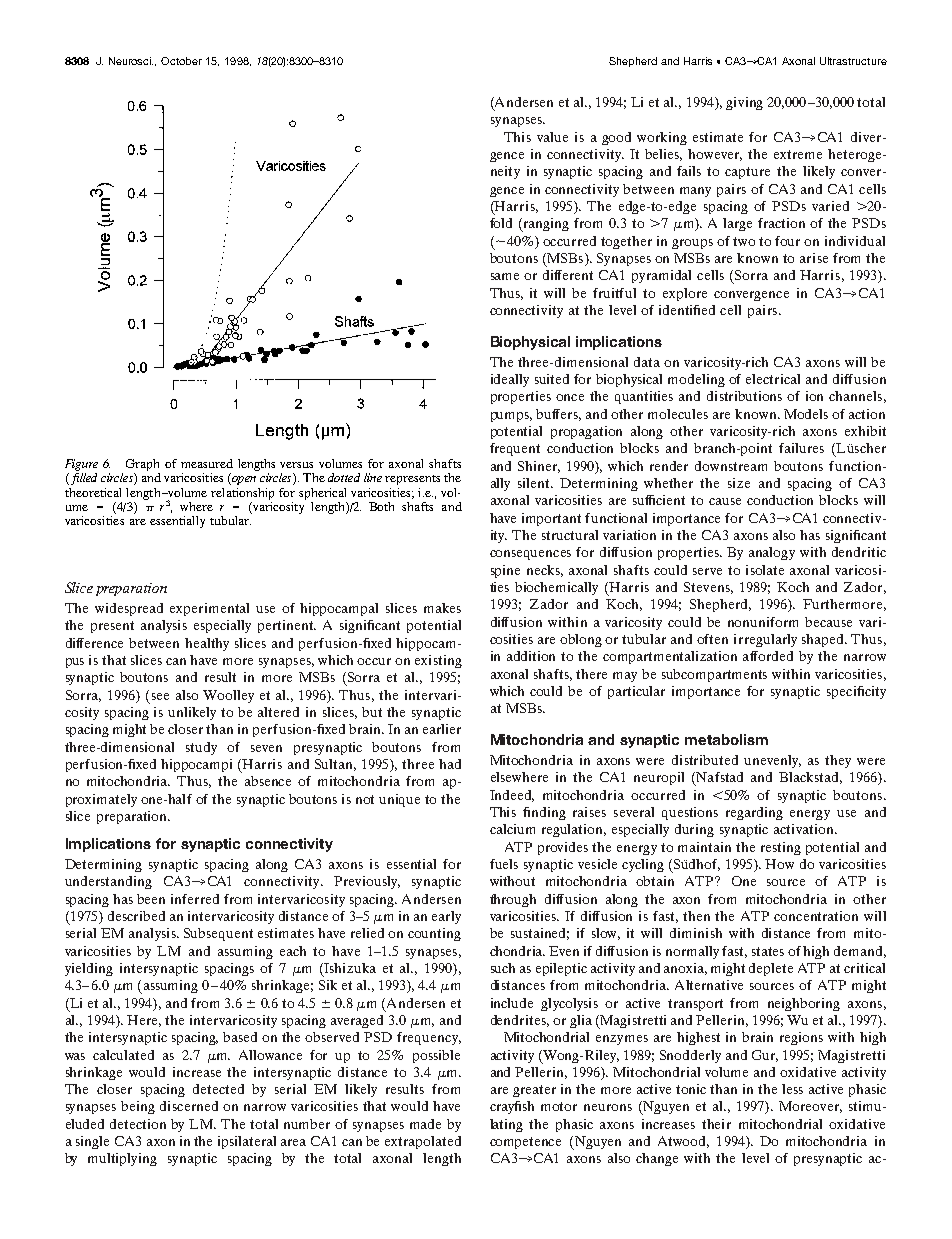 This screenshot has width=952, height=1239. Describe the element at coordinates (763, 622) in the screenshot. I see `nonuniform` at that location.
